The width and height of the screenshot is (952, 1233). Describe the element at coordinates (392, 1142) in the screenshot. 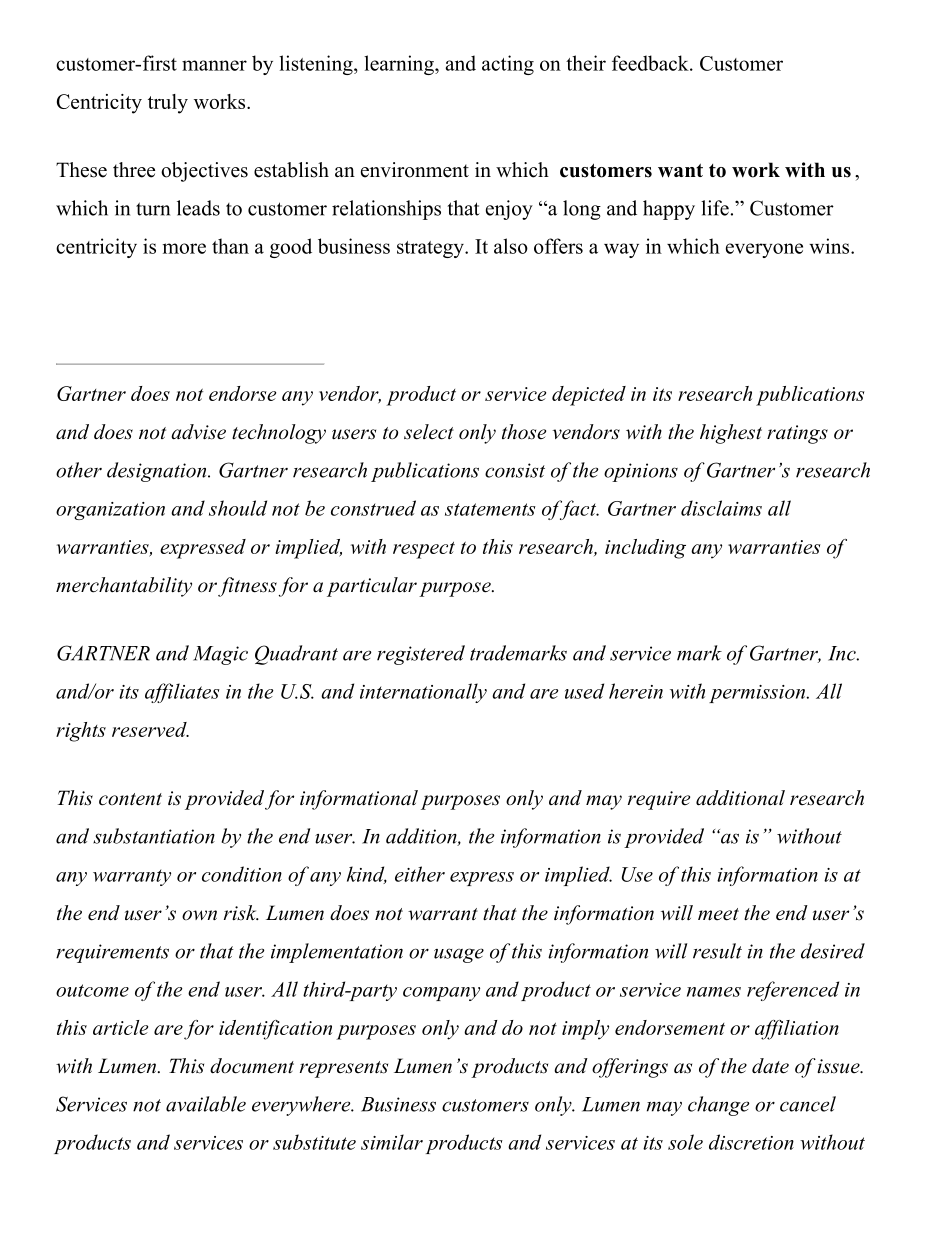

I see `similar` at that location.
